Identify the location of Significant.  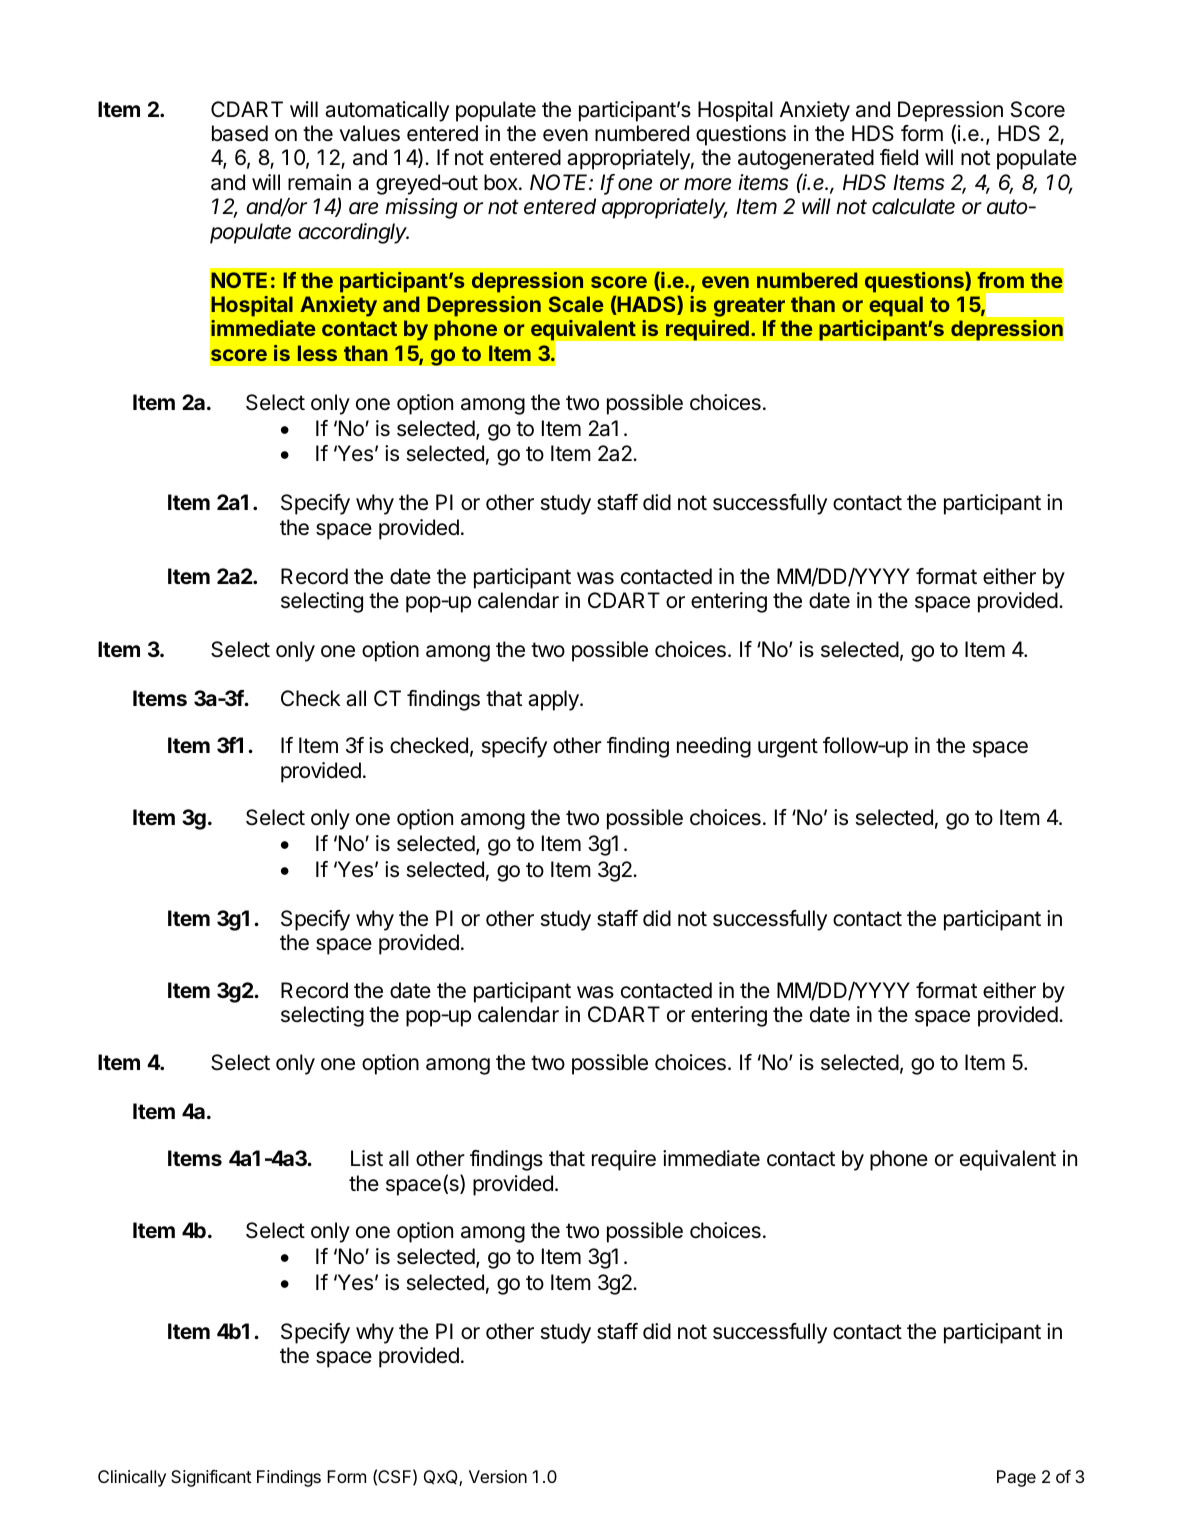
(211, 1478).
